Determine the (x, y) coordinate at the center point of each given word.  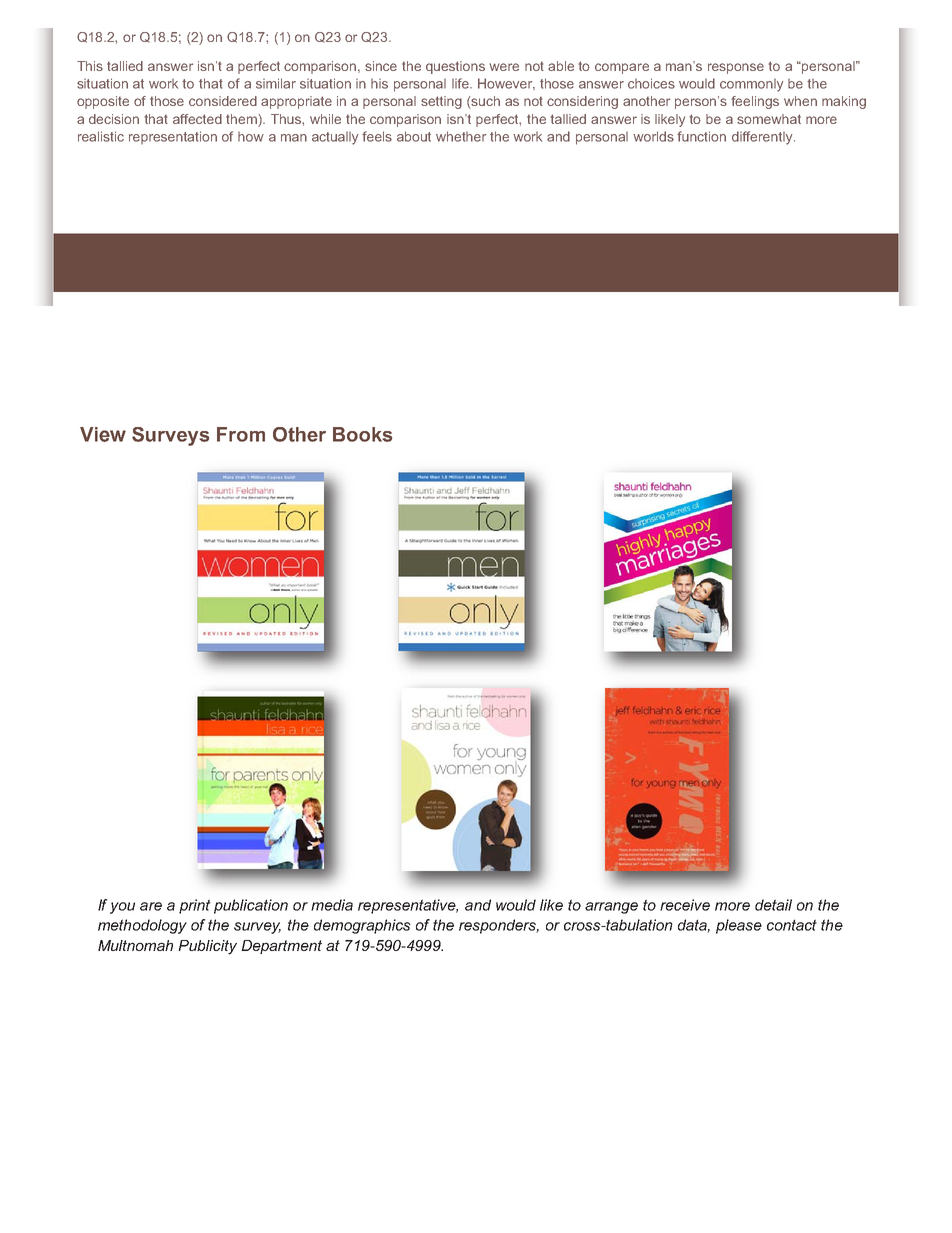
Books (362, 434)
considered (223, 101)
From (241, 434)
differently (763, 138)
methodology (142, 926)
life (461, 83)
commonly (751, 85)
